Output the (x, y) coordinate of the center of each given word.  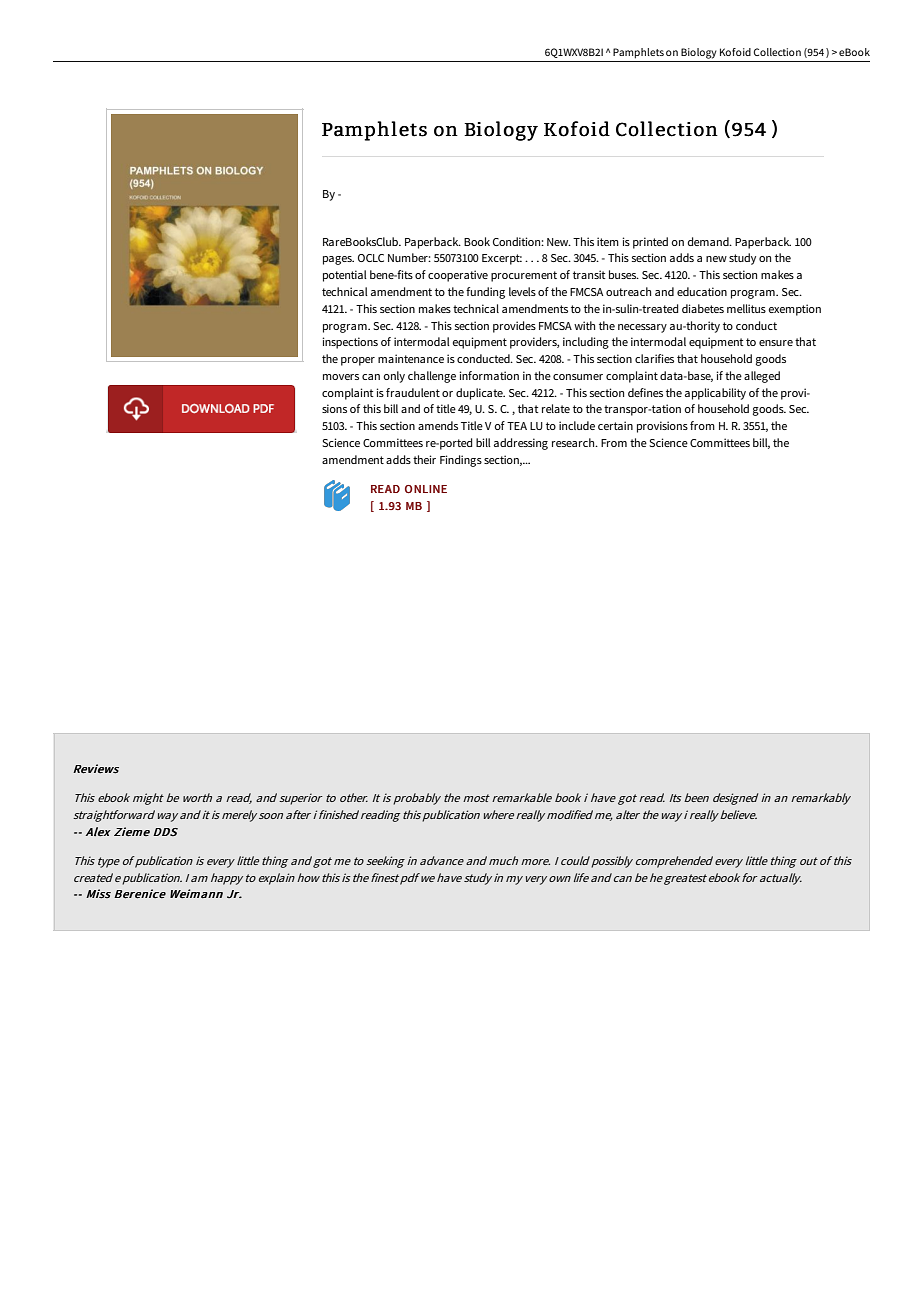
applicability (715, 394)
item (608, 241)
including (586, 343)
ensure (776, 343)
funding (485, 293)
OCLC (371, 258)
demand (709, 241)
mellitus (746, 308)
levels (522, 291)
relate (556, 408)
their (424, 459)
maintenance (411, 358)
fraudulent (413, 392)
